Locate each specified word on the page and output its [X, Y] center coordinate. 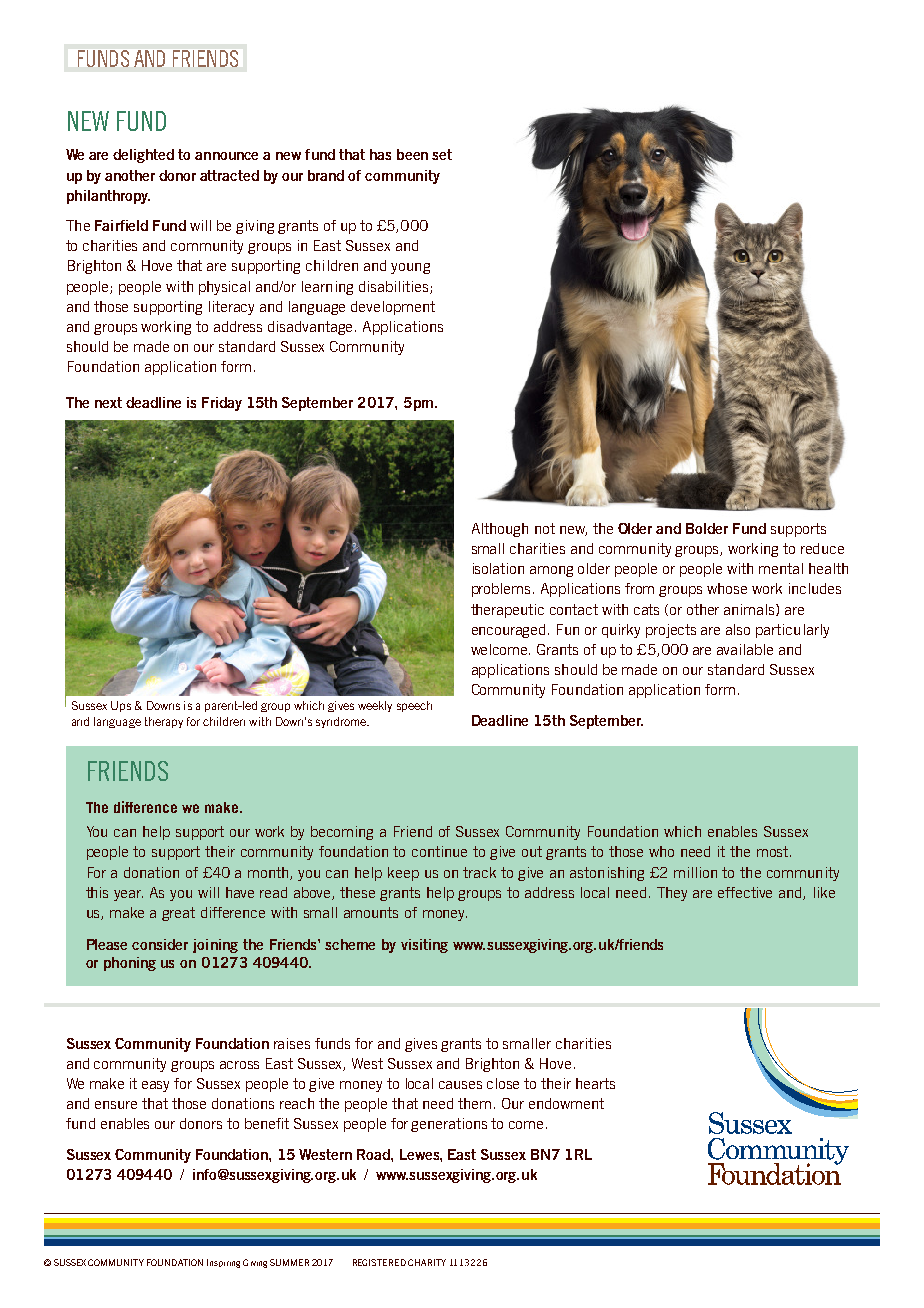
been [412, 154]
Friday [222, 404]
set [442, 154]
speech [414, 706]
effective [745, 892]
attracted [229, 175]
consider [160, 944]
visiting [424, 946]
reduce [822, 548]
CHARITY [427, 1262]
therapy [164, 722]
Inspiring [223, 1263]
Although [500, 530]
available [745, 649]
